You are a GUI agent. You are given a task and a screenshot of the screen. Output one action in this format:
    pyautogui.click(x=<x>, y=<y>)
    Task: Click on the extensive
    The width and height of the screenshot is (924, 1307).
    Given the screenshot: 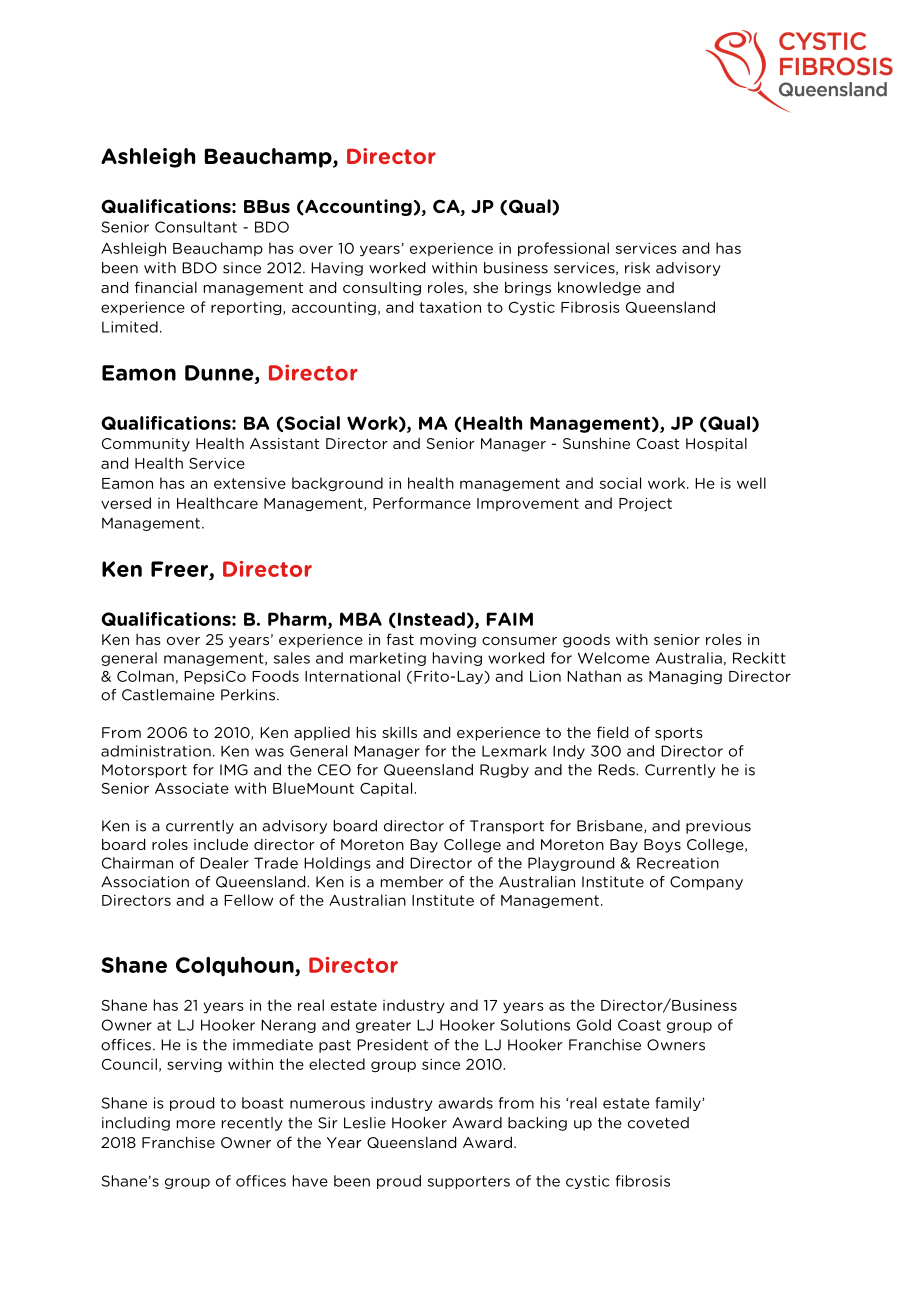 What is the action you would take?
    pyautogui.click(x=250, y=483)
